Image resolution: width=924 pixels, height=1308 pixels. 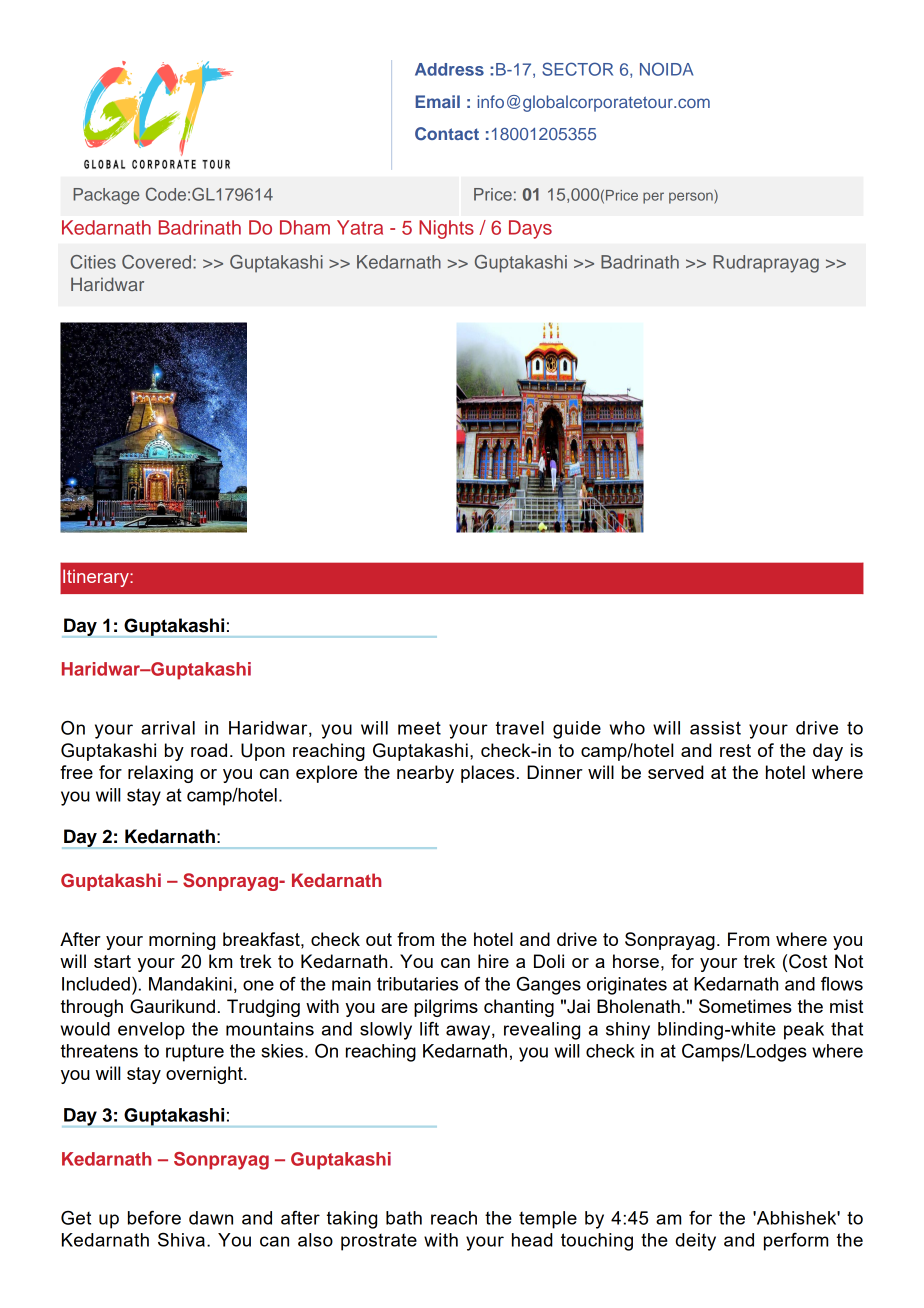 I want to click on Package, so click(x=106, y=196).
